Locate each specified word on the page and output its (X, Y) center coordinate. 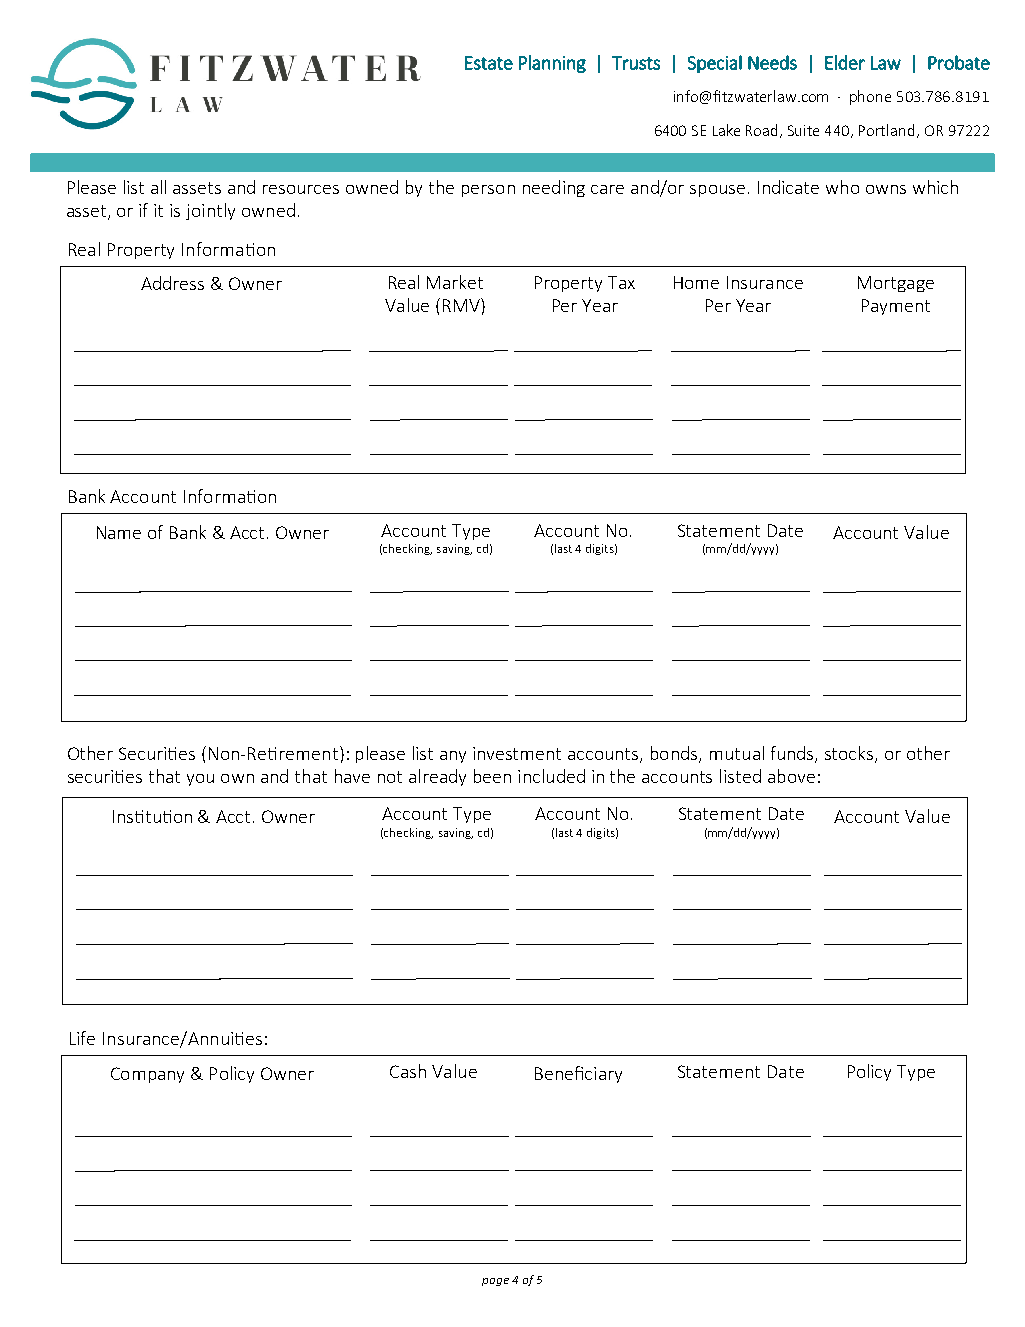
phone (870, 97)
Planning (552, 64)
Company (147, 1075)
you (200, 780)
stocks (850, 754)
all (158, 187)
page (495, 1282)
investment (517, 753)
